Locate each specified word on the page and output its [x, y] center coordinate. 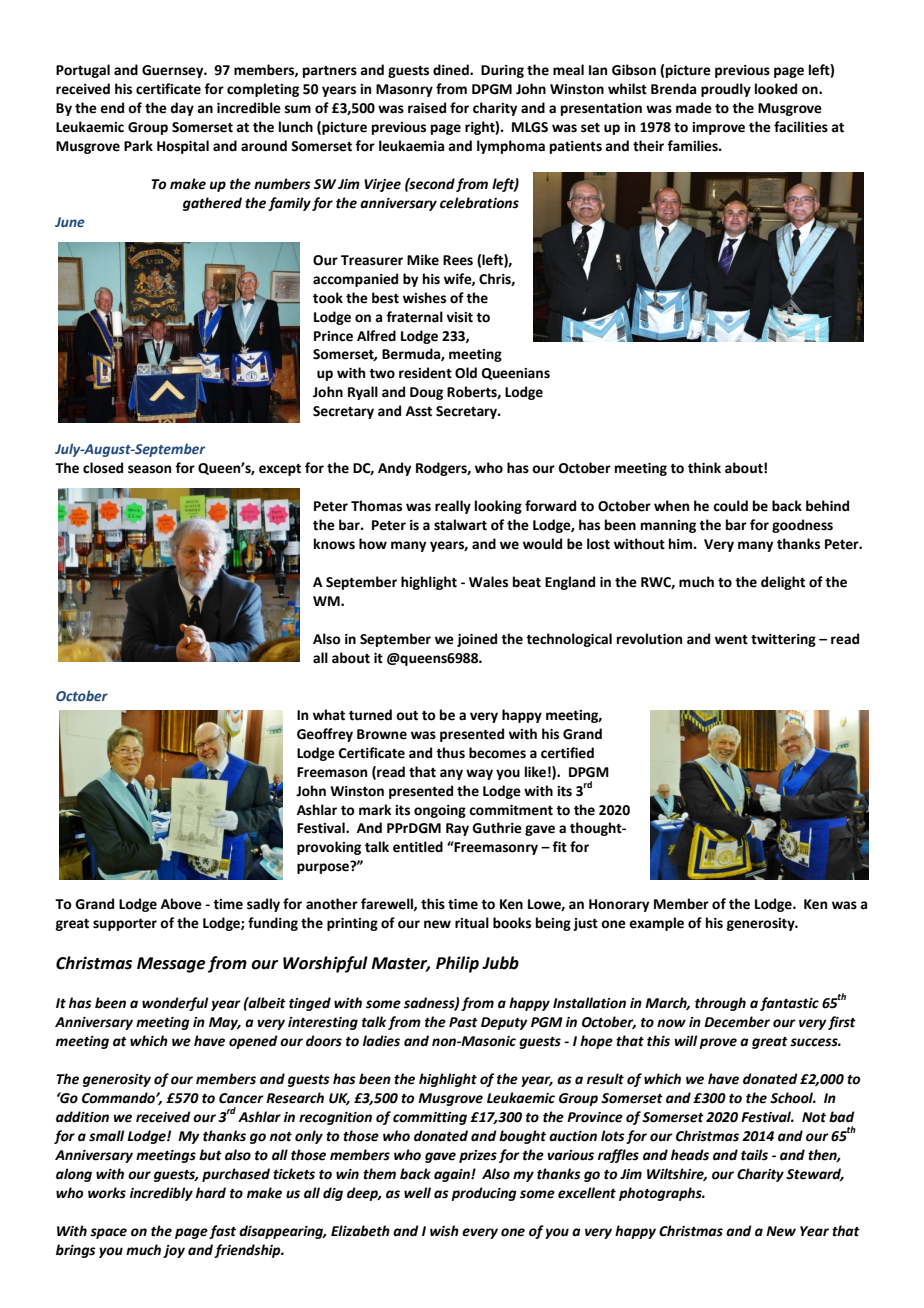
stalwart [460, 525]
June [70, 222]
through [720, 1004]
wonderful [175, 1004]
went [731, 640]
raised [427, 108]
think [704, 468]
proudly [726, 90]
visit [459, 317]
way [479, 774]
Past [463, 1022]
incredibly [161, 1194]
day [182, 109]
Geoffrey [325, 735]
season [149, 469]
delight [783, 583]
